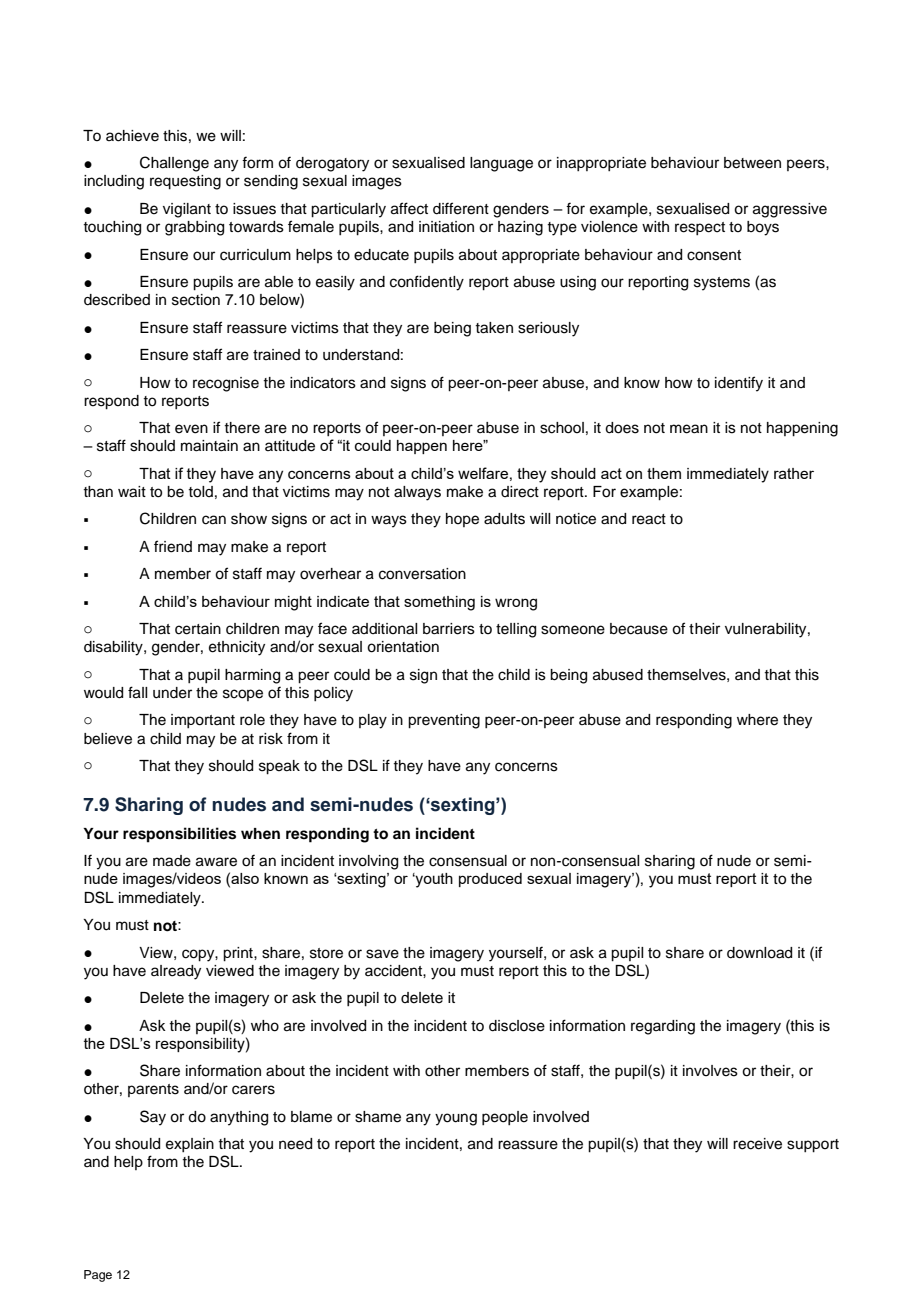 This screenshot has width=924, height=1309. What do you see at coordinates (757, 1144) in the screenshot?
I see `receive` at bounding box center [757, 1144].
